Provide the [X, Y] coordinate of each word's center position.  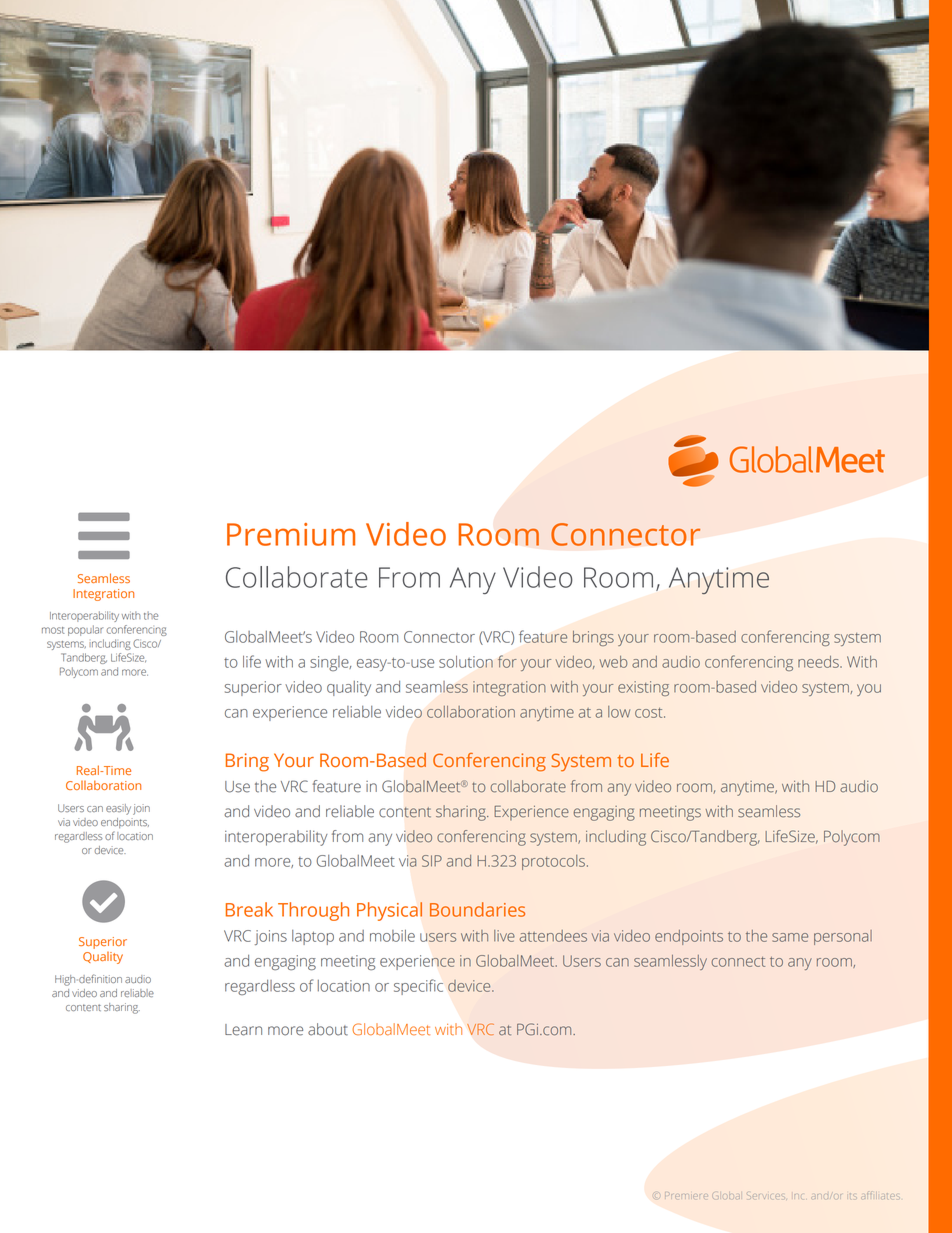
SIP [432, 861]
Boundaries [477, 909]
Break [249, 909]
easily [118, 809]
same [790, 937]
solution [466, 662]
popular [85, 630]
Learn [243, 1030]
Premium [291, 534]
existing [643, 688]
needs [819, 662]
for [507, 661]
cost [650, 713]
